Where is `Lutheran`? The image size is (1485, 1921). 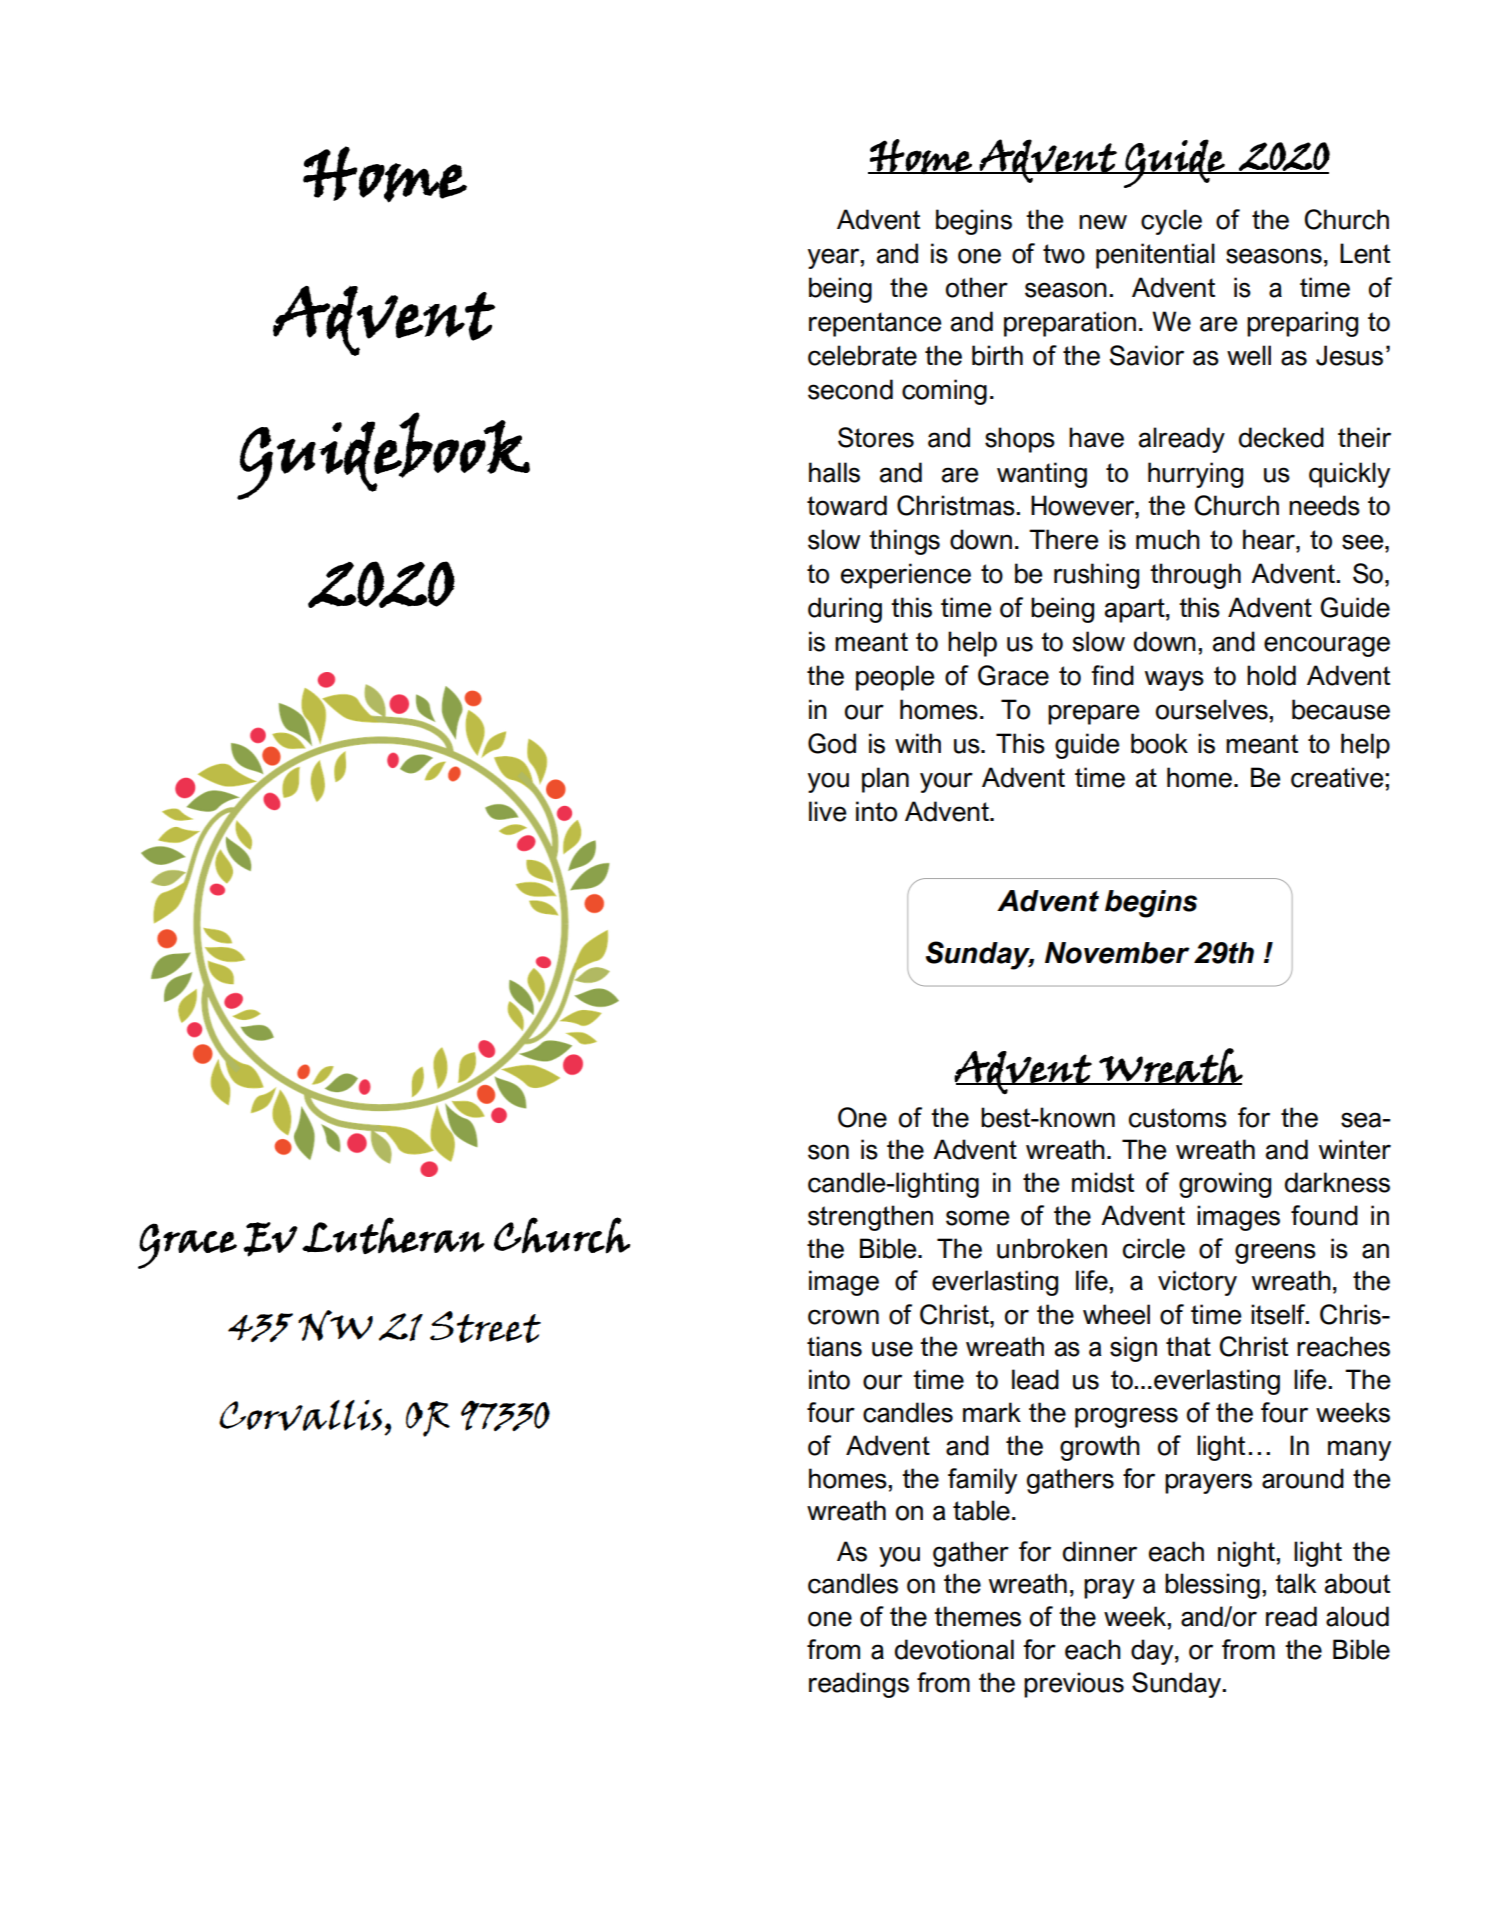 Lutheran is located at coordinates (393, 1235).
